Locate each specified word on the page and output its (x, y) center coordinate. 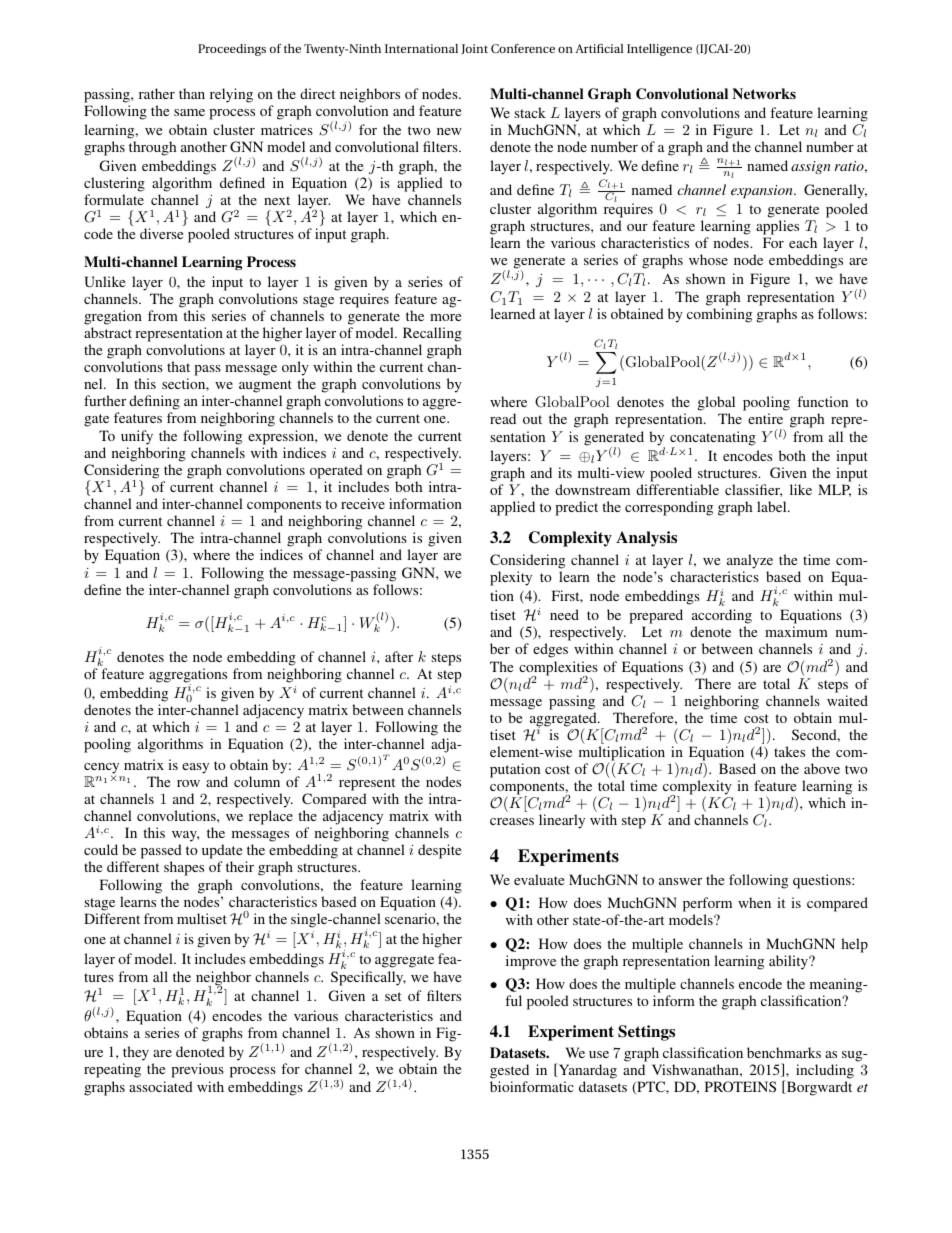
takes (789, 751)
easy (195, 768)
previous (197, 1070)
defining (154, 404)
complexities (558, 669)
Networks (764, 93)
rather (157, 93)
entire (765, 418)
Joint (474, 49)
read (503, 418)
